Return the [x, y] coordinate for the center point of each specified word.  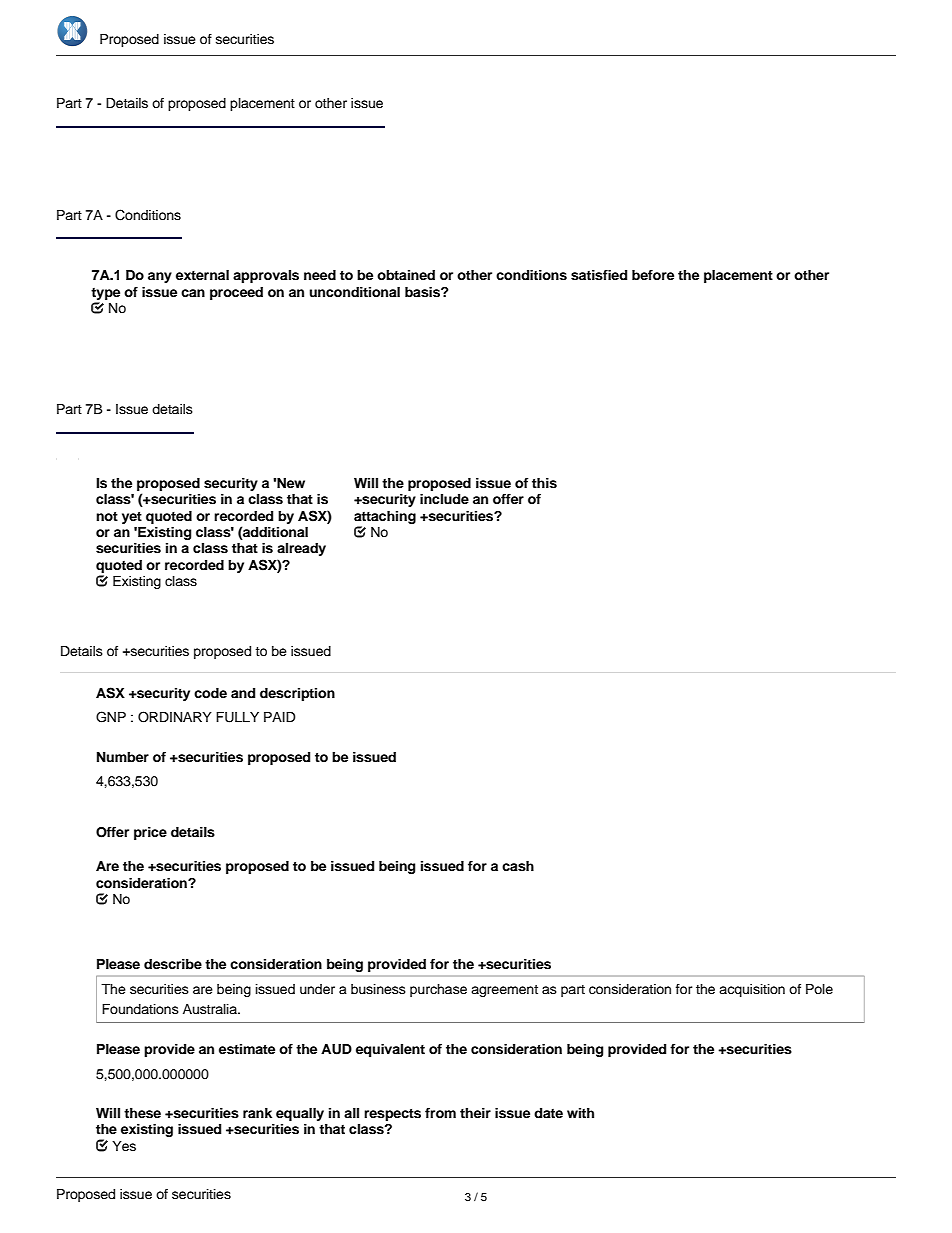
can [193, 293]
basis [423, 292]
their [475, 1113]
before [653, 275]
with [580, 1113]
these [142, 1113]
